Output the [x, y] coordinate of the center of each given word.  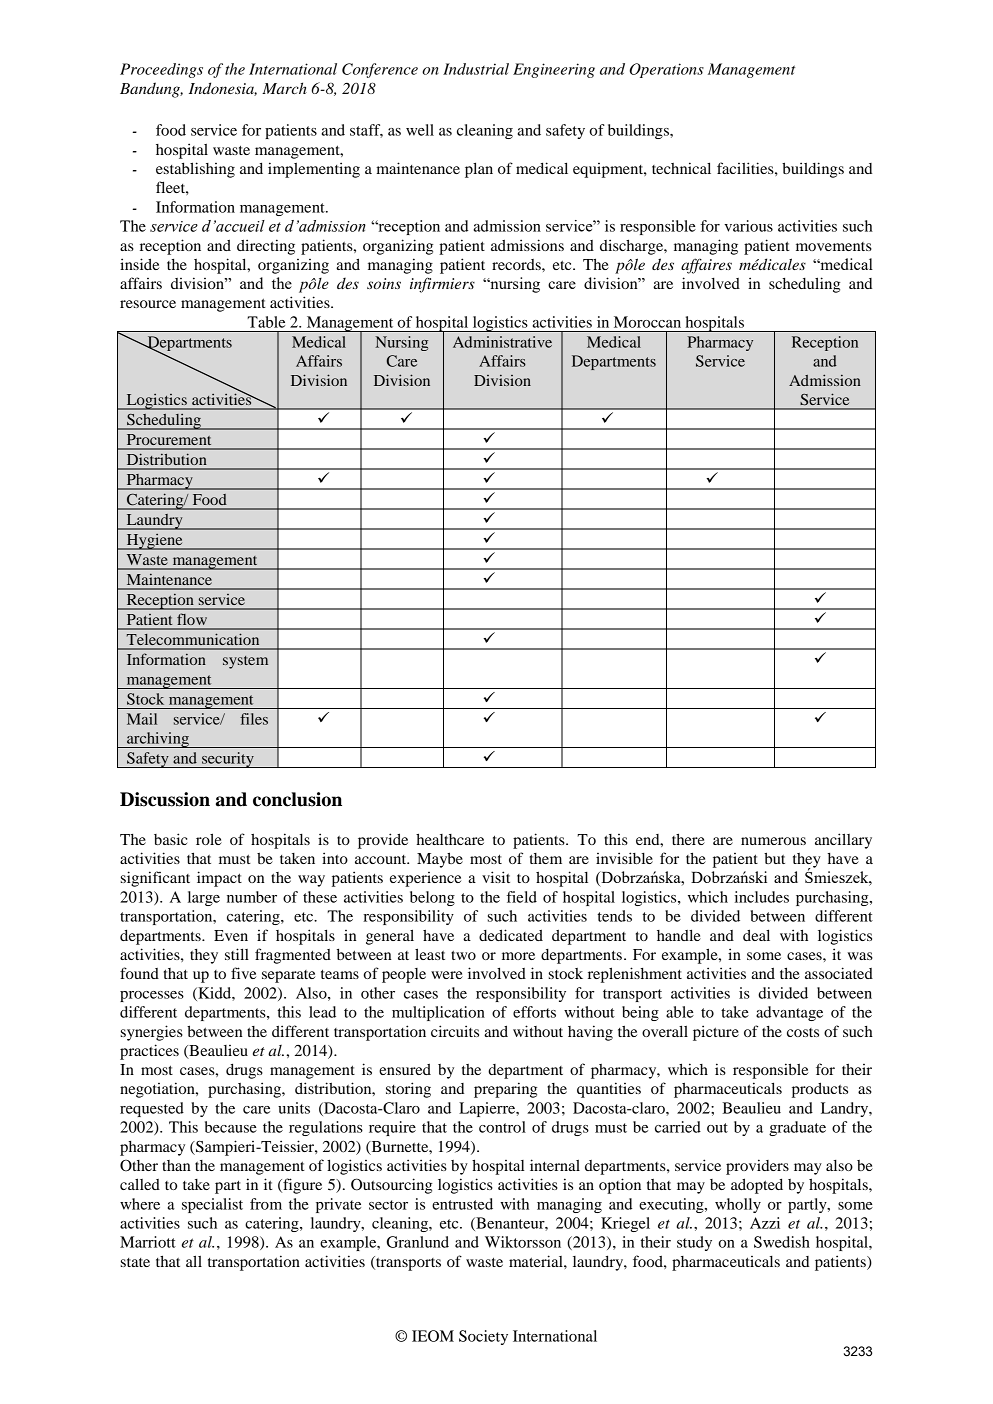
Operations [667, 70]
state [135, 1262]
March [284, 88]
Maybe [440, 860]
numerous [773, 841]
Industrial [476, 69]
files [254, 719]
